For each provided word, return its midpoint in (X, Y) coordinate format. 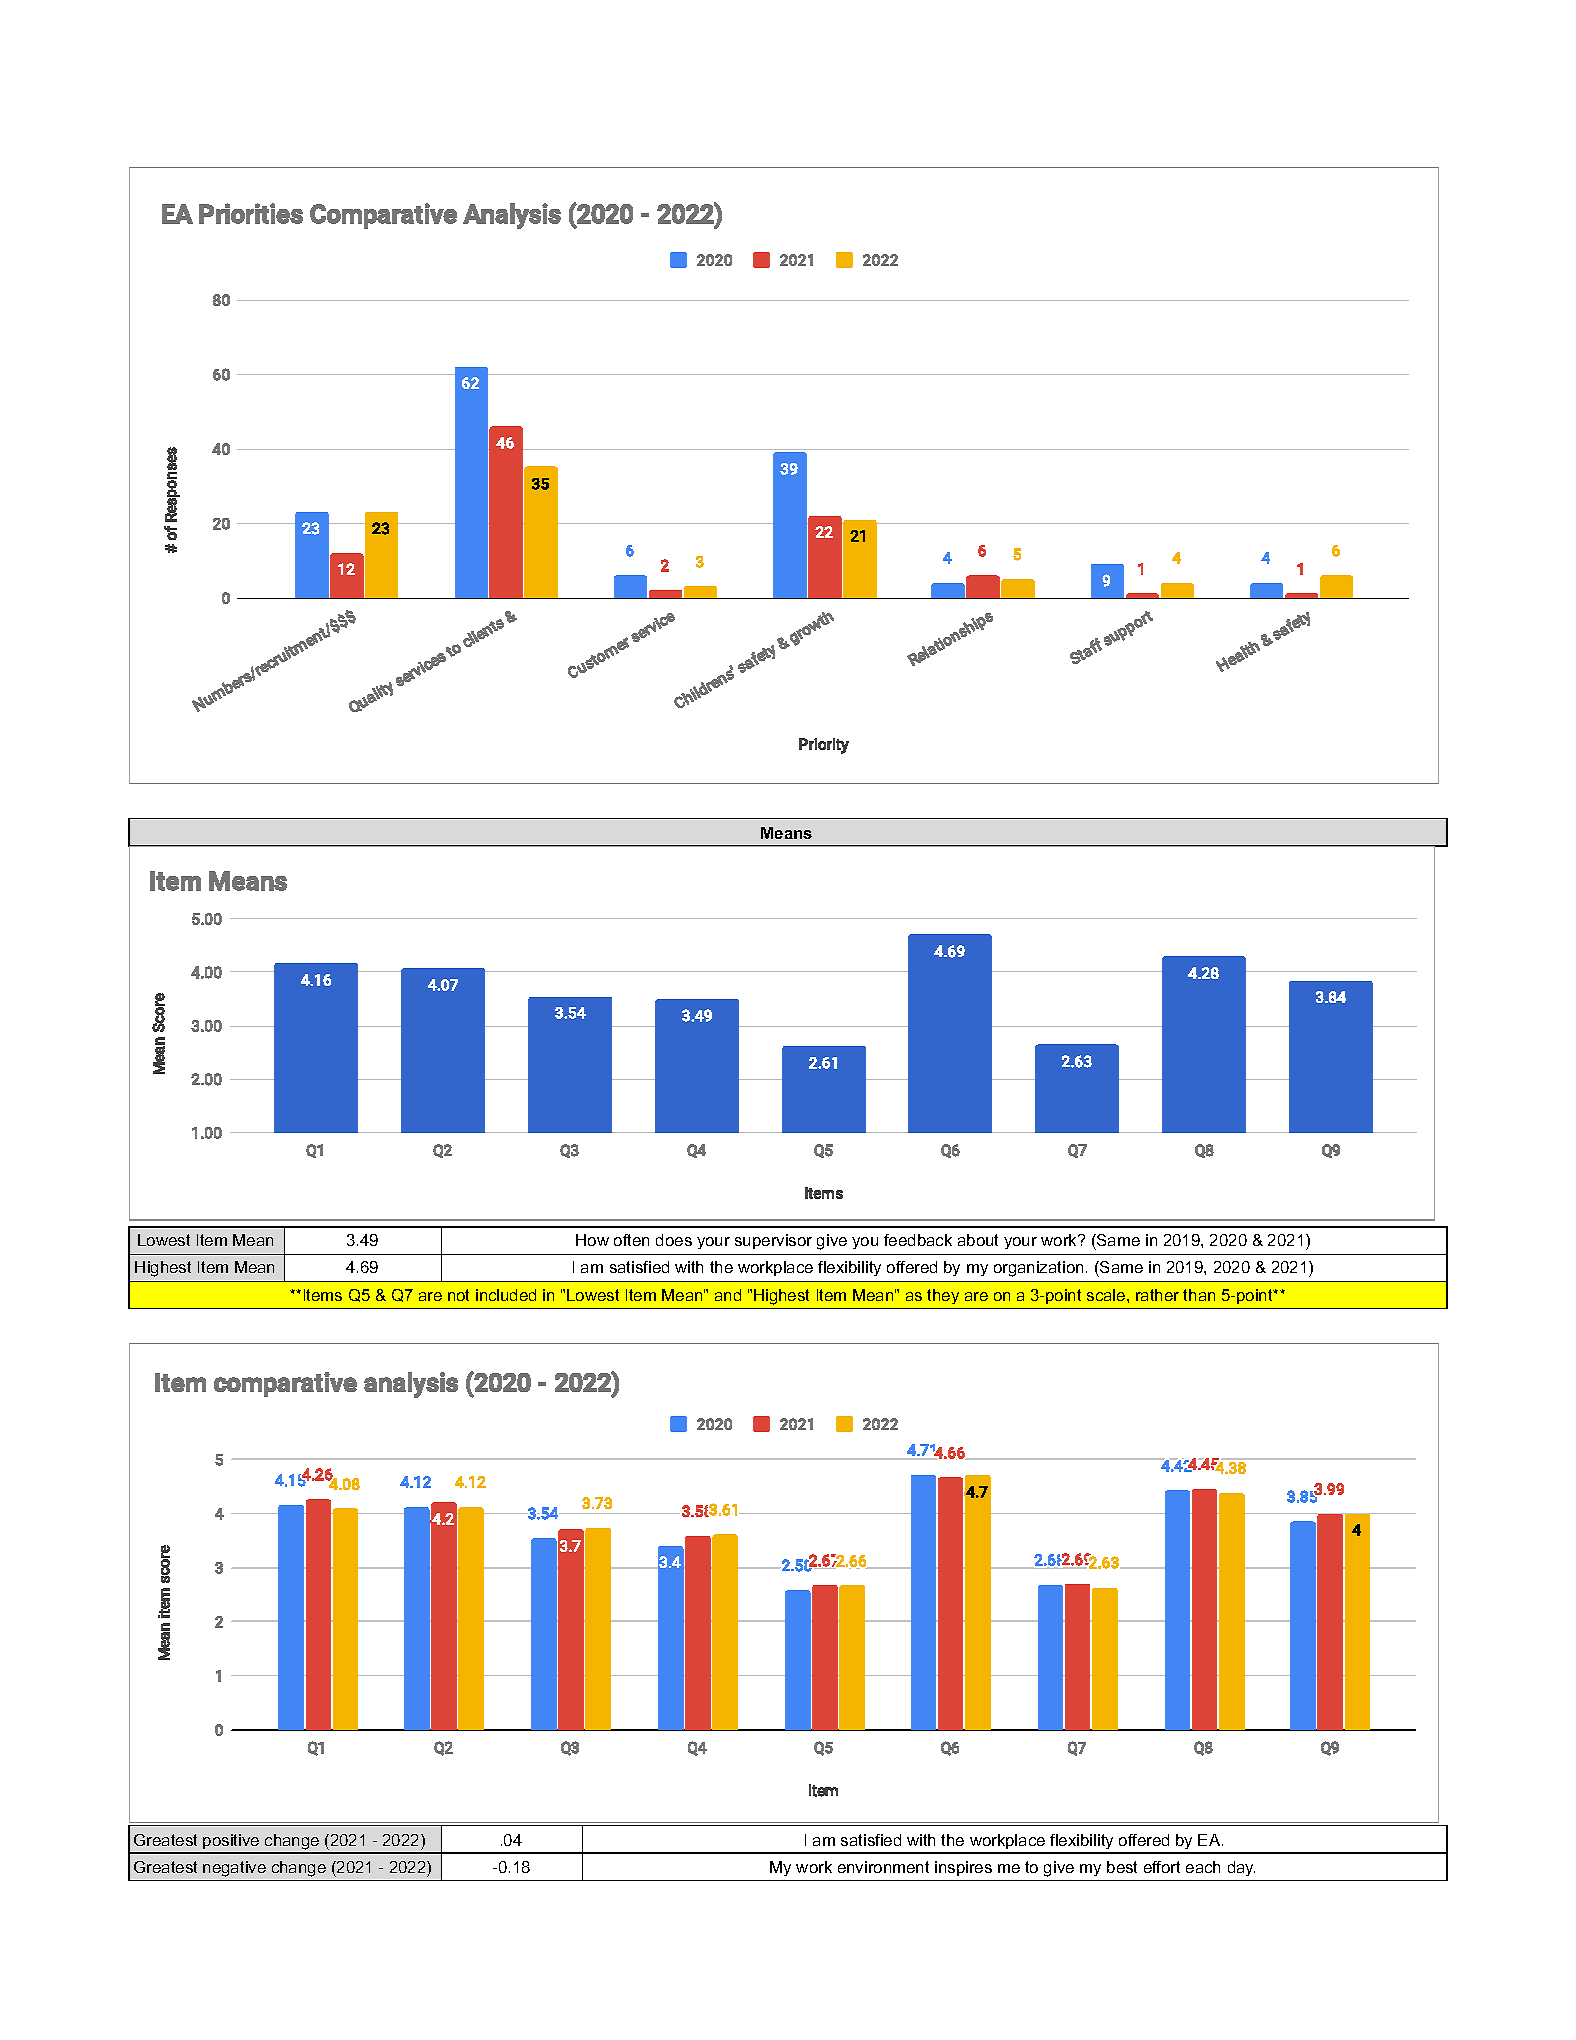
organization (1038, 1269)
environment (883, 1867)
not (458, 1295)
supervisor (773, 1241)
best (1122, 1867)
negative (234, 1869)
